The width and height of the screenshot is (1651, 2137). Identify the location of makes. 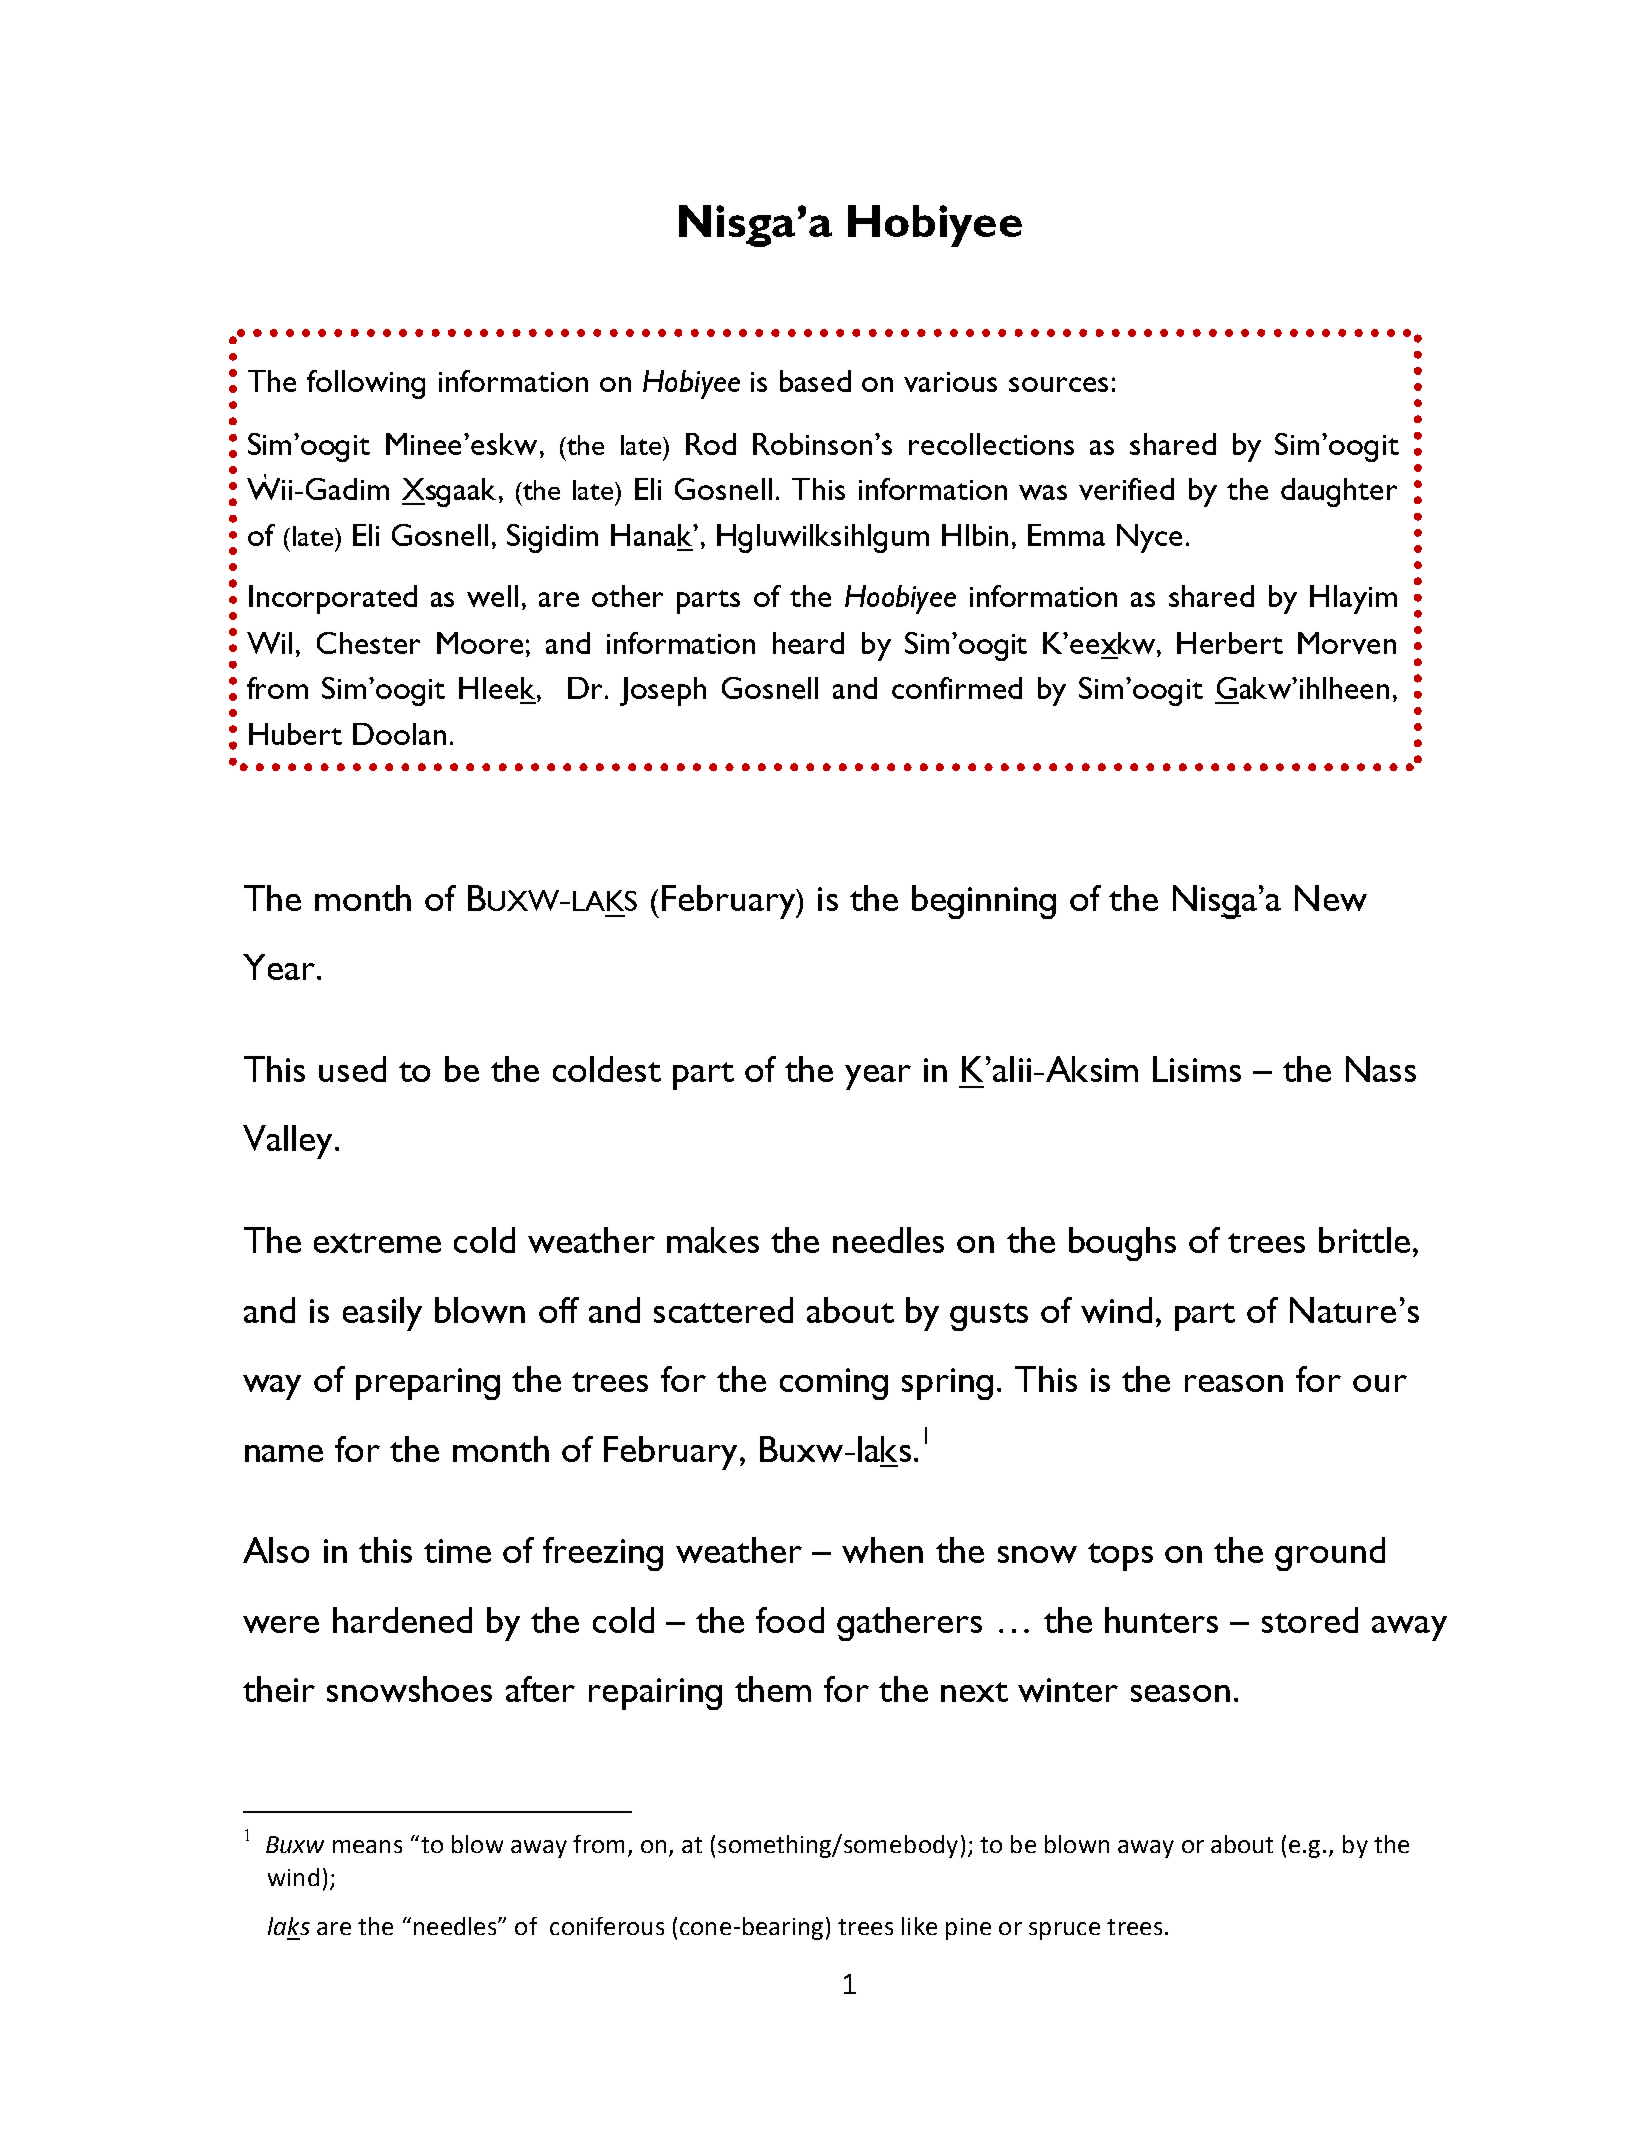
(713, 1240).
